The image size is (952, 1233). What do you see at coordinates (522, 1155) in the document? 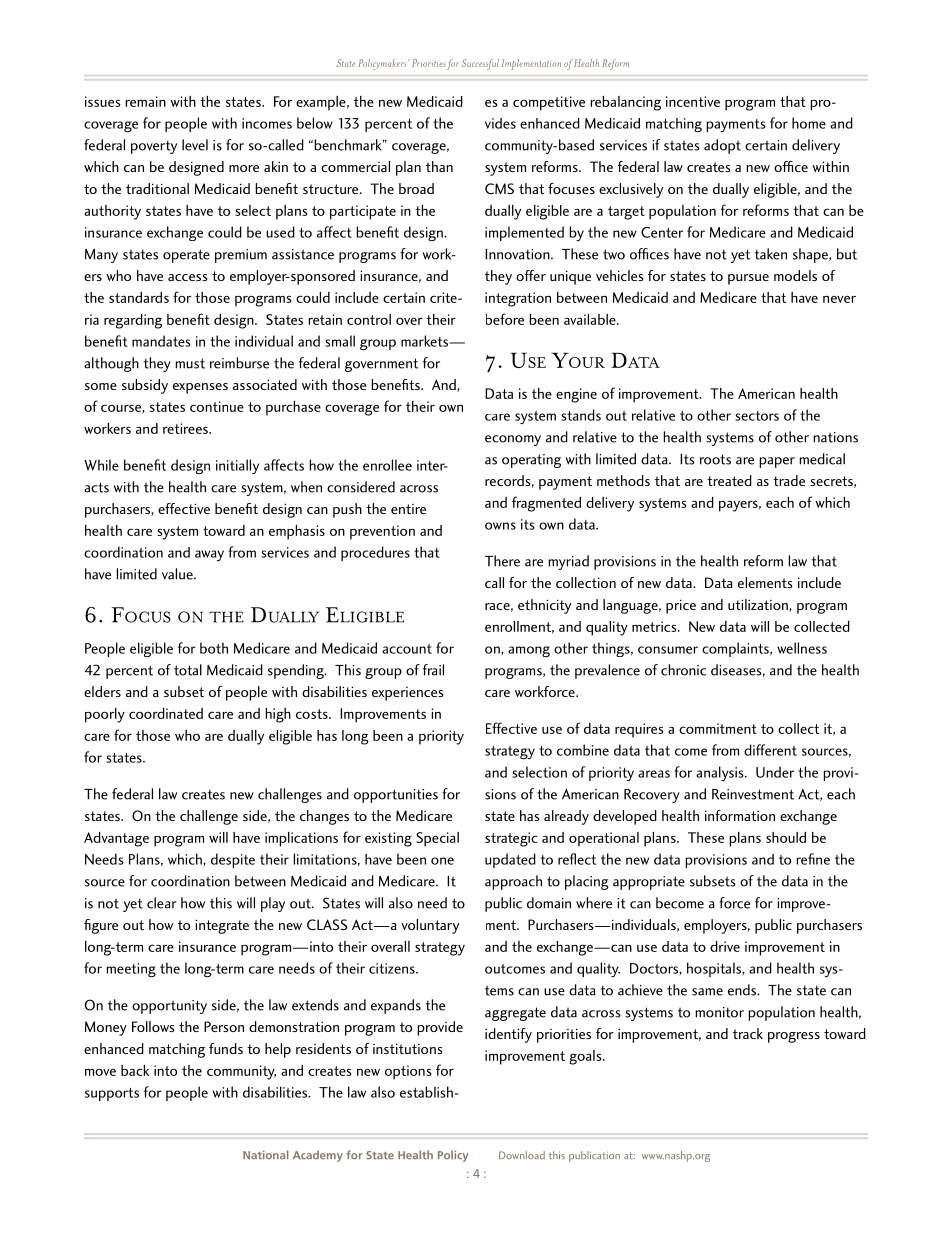
I see `Download` at bounding box center [522, 1155].
